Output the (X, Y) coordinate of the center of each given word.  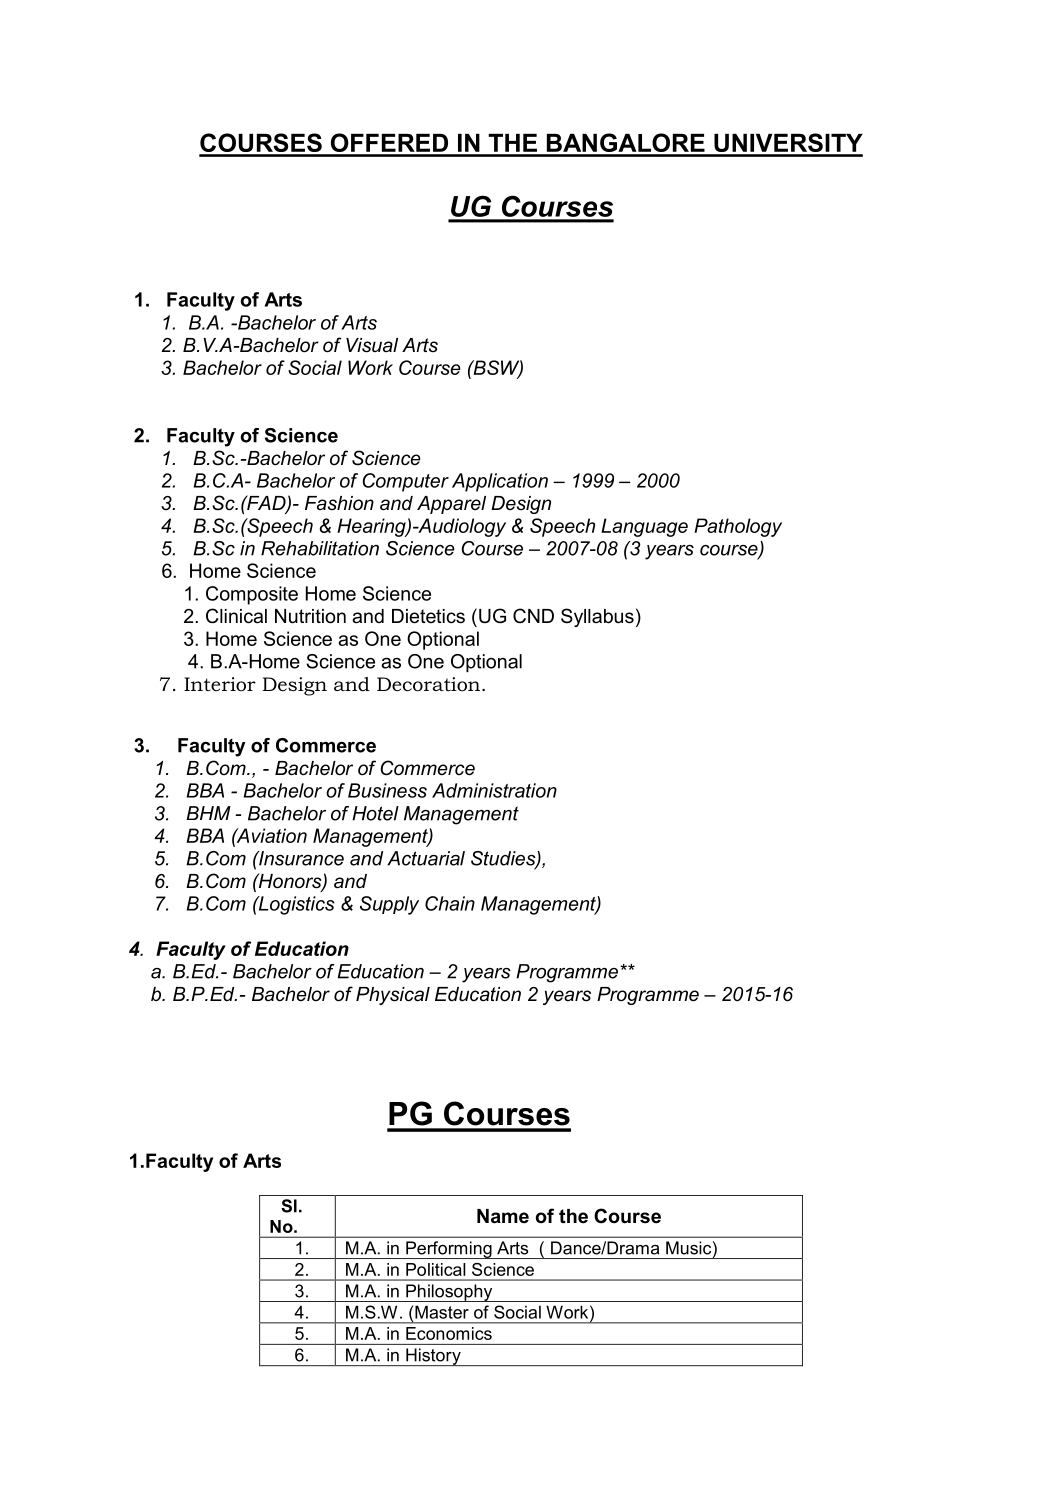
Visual (372, 345)
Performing (449, 1250)
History (433, 1357)
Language (644, 527)
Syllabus (597, 617)
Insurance (300, 858)
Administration (494, 790)
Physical (393, 996)
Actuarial (426, 858)
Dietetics (428, 616)
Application (500, 482)
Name (503, 1216)
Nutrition (310, 616)
